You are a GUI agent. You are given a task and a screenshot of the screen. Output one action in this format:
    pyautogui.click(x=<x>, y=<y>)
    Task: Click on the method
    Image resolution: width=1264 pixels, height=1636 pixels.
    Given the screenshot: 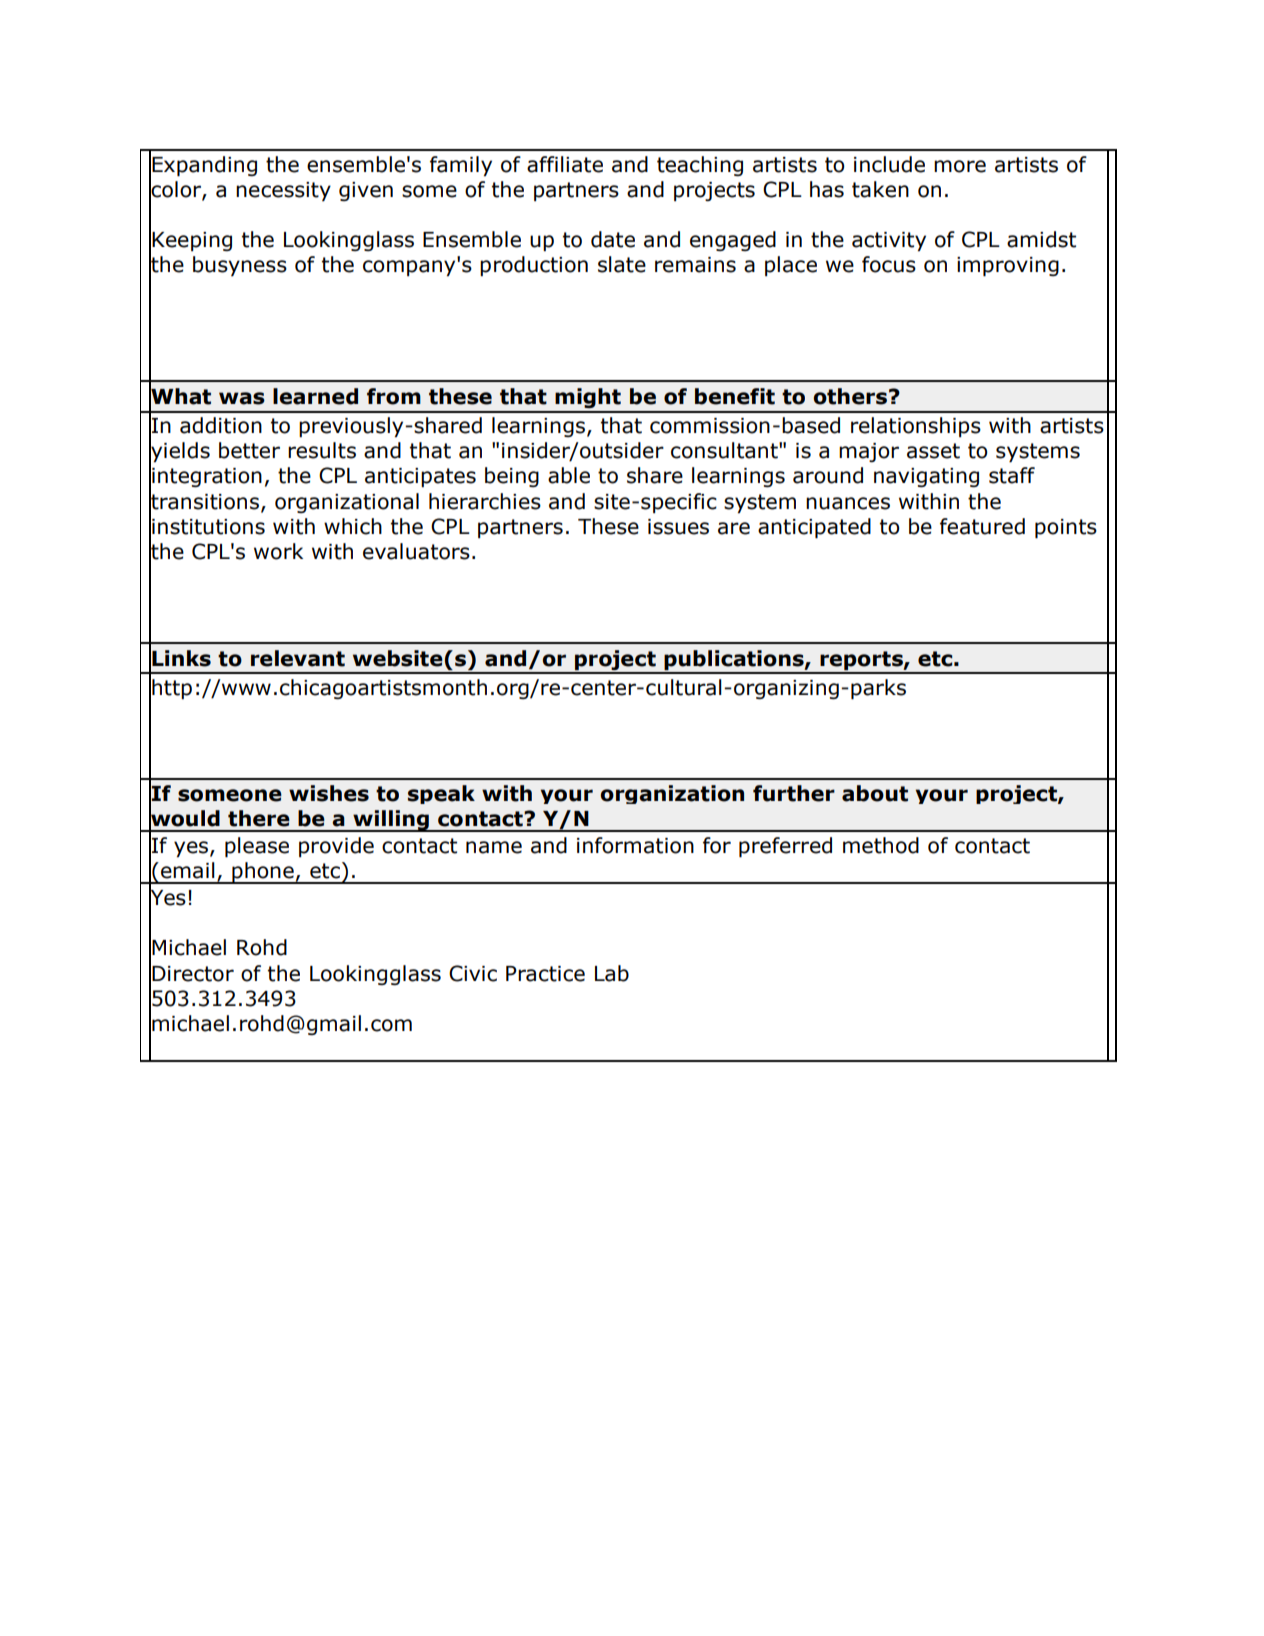 What is the action you would take?
    pyautogui.click(x=881, y=845)
